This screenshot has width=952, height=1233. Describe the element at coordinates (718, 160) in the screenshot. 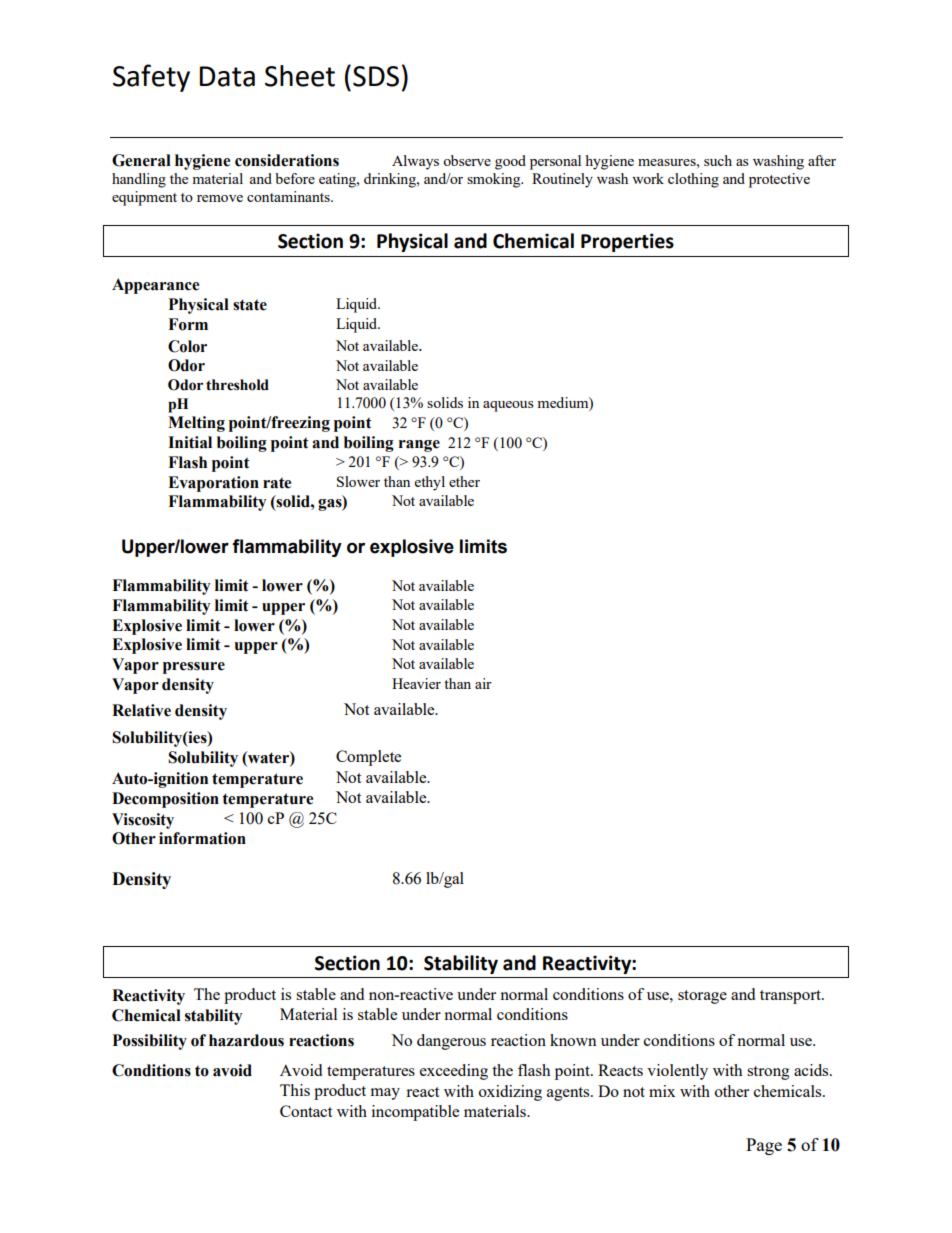

I see `such` at that location.
